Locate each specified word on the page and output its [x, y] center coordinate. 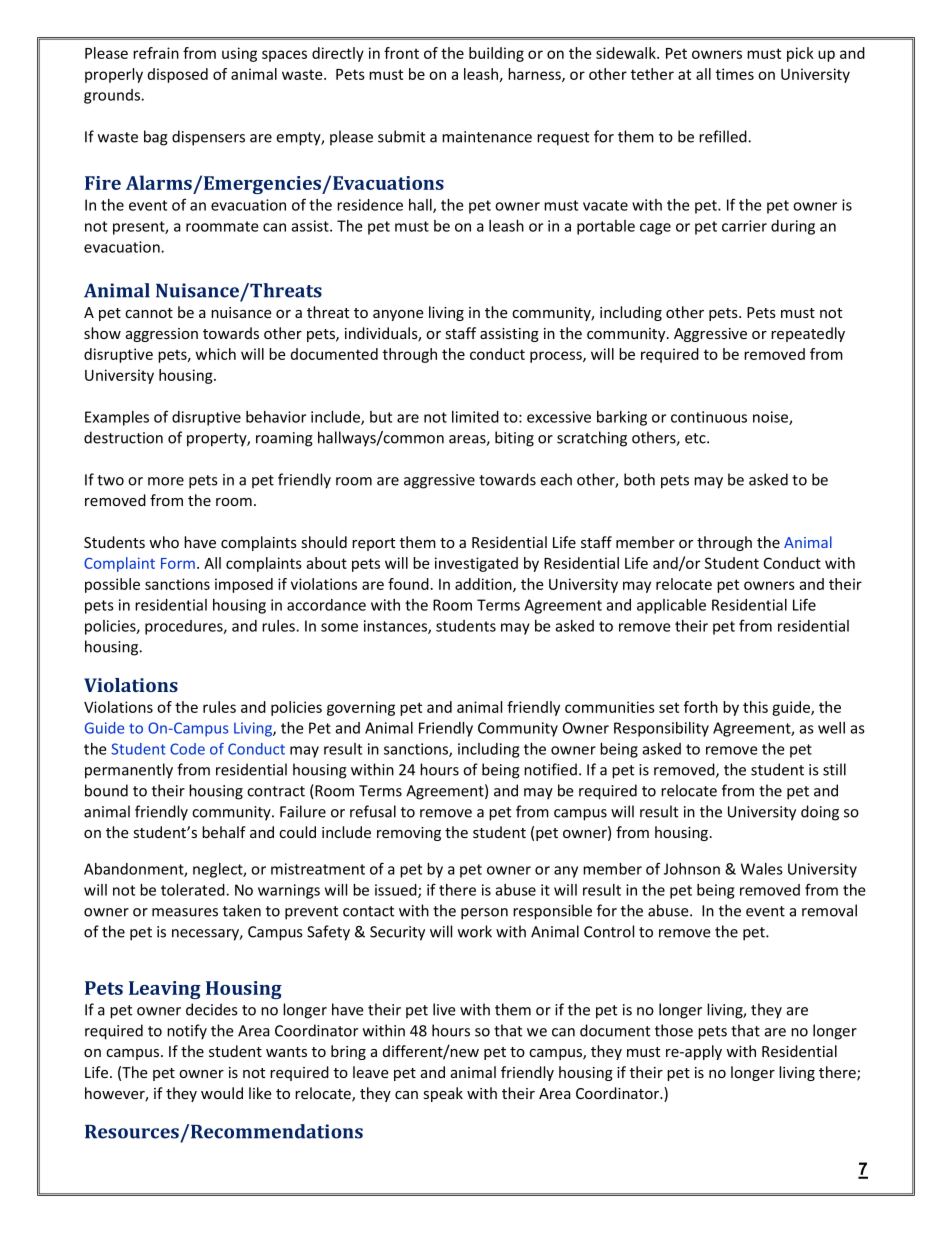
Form [178, 563]
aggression [162, 335]
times [735, 74]
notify [187, 1032]
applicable [671, 606]
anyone [398, 315]
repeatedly [808, 334]
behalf [224, 832]
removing [409, 834]
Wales [762, 869]
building [496, 54]
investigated [476, 564]
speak [443, 1094]
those [674, 1030]
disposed [178, 75]
